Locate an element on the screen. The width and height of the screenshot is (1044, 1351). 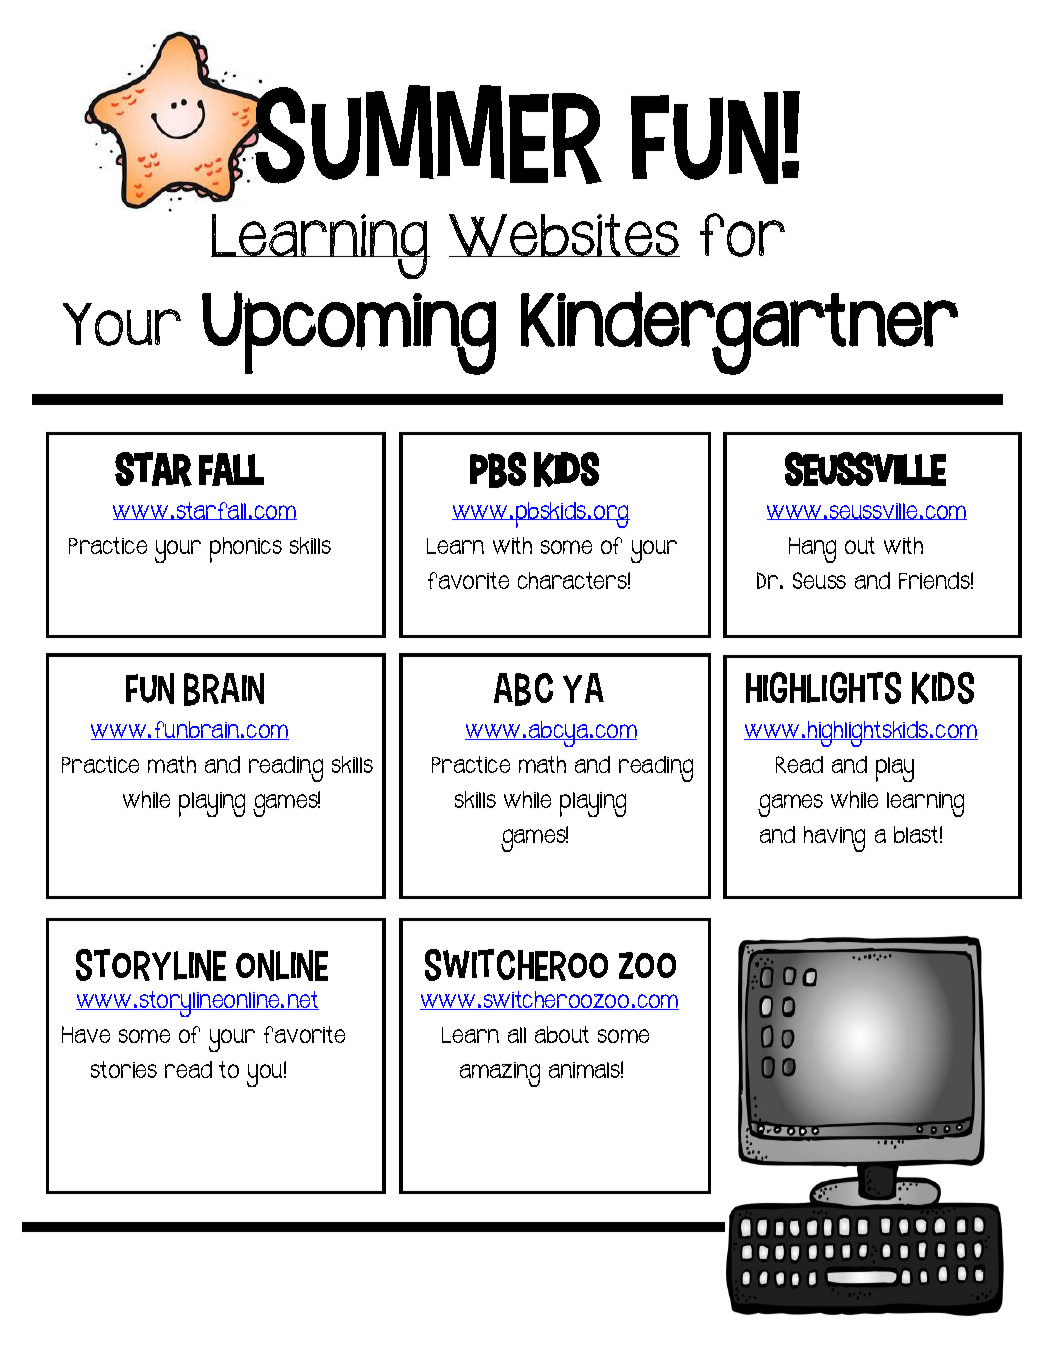
having is located at coordinates (834, 839).
